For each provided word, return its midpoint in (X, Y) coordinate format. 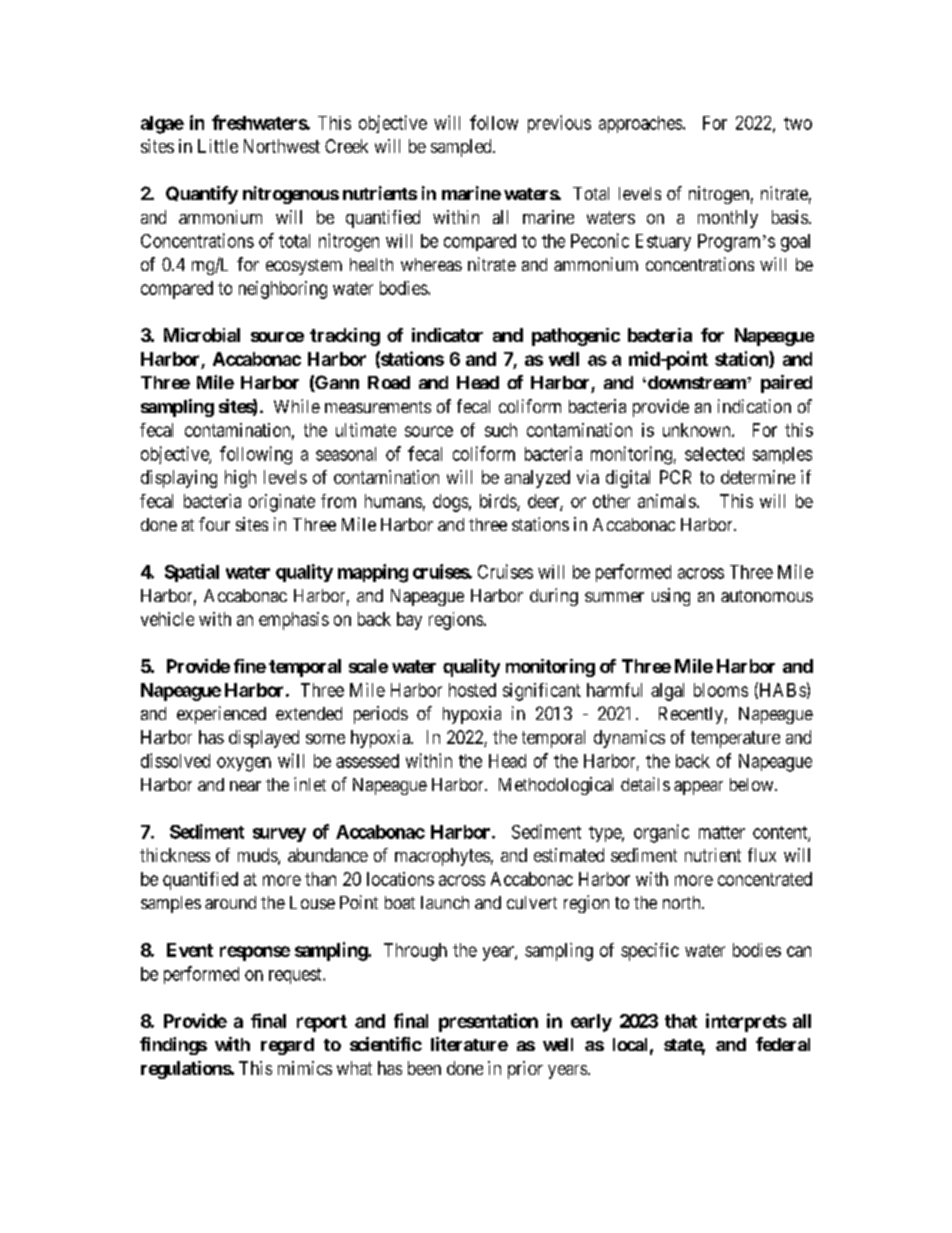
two (798, 123)
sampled (462, 148)
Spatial (192, 573)
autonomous (767, 596)
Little (218, 146)
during (554, 597)
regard (287, 1046)
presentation (488, 1022)
